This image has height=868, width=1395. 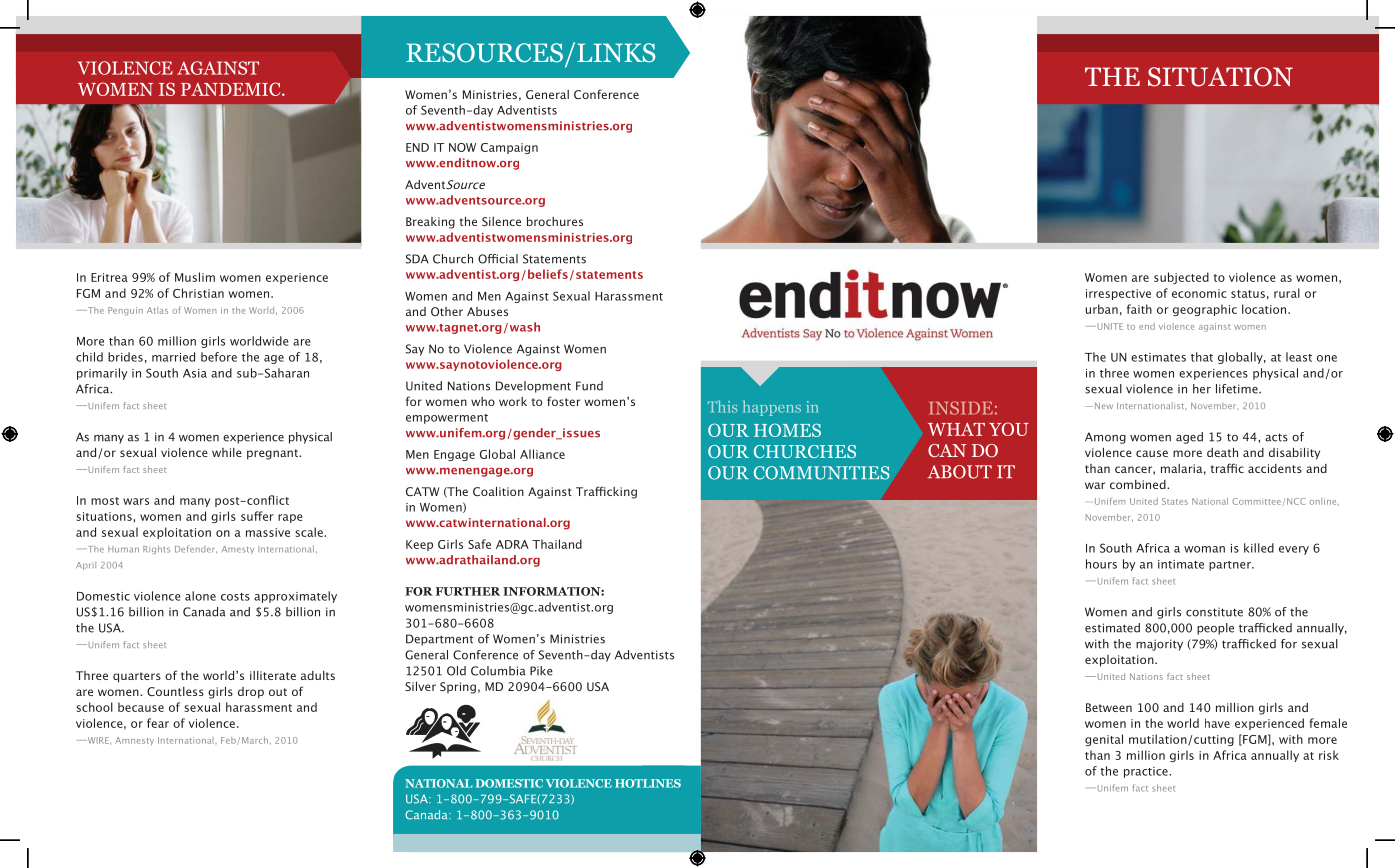 What do you see at coordinates (235, 597) in the image?
I see `costs` at bounding box center [235, 597].
